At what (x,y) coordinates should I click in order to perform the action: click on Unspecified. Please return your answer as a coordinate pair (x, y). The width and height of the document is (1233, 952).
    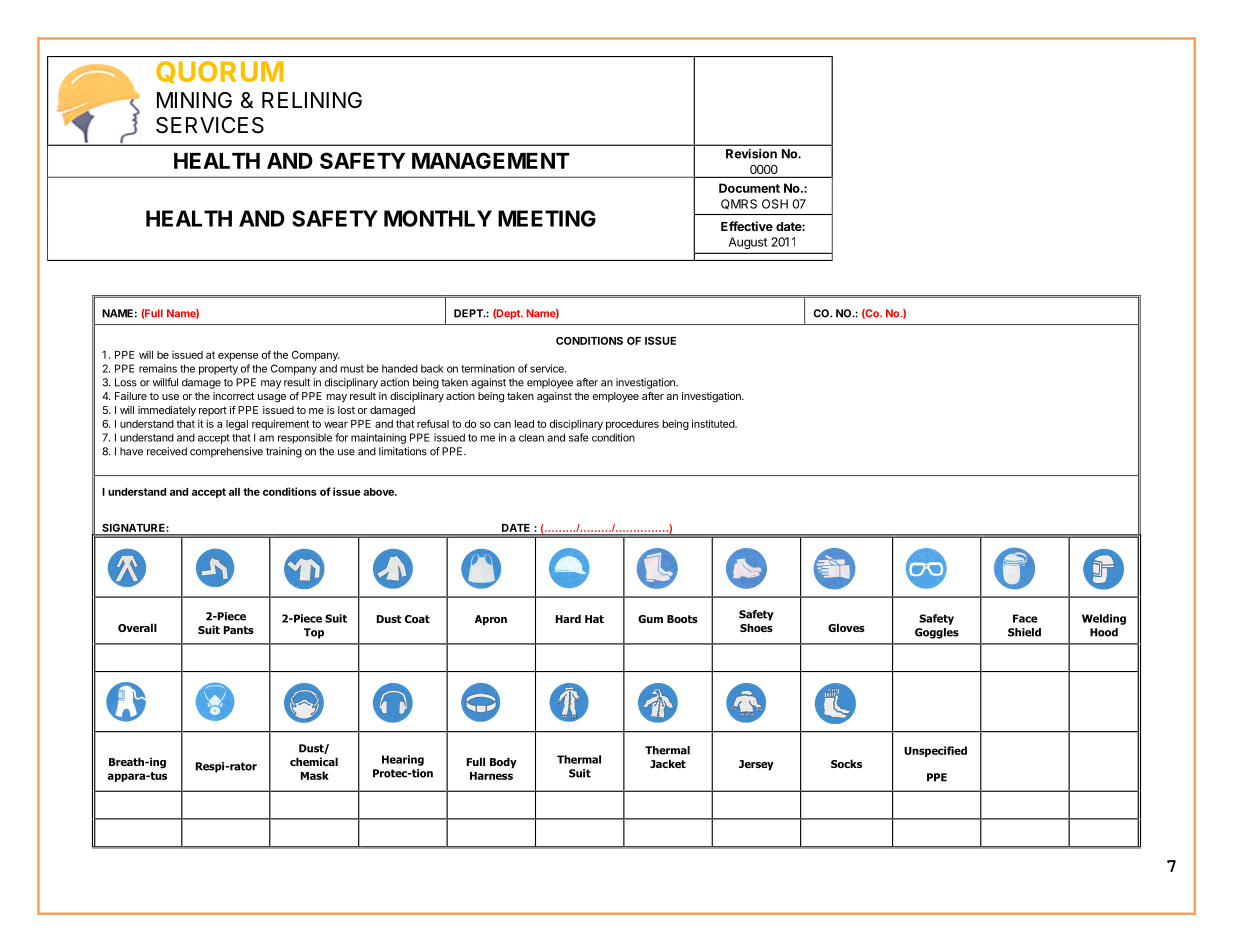
    Looking at the image, I should click on (935, 751).
